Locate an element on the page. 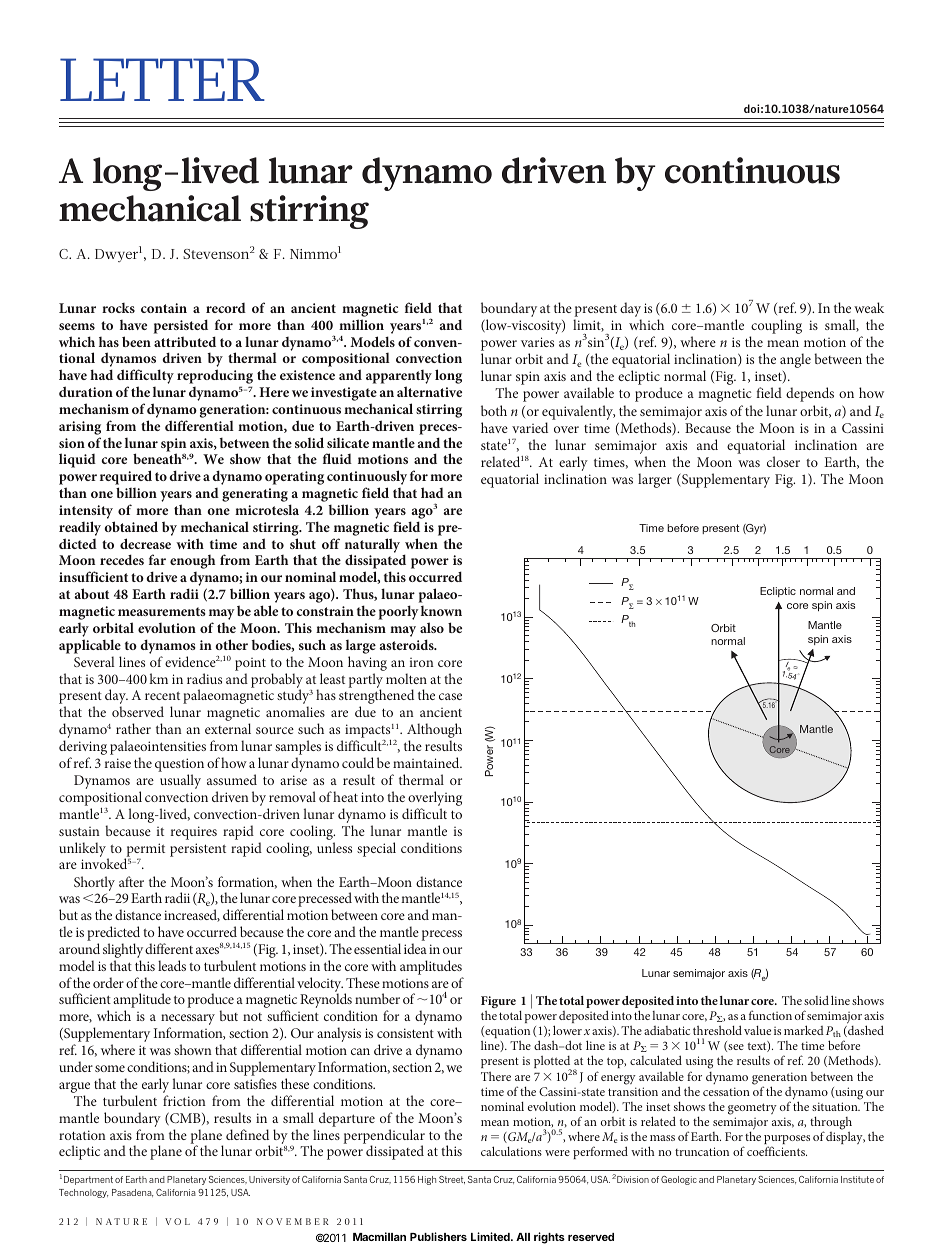 Image resolution: width=952 pixels, height=1251 pixels. weak is located at coordinates (869, 307).
